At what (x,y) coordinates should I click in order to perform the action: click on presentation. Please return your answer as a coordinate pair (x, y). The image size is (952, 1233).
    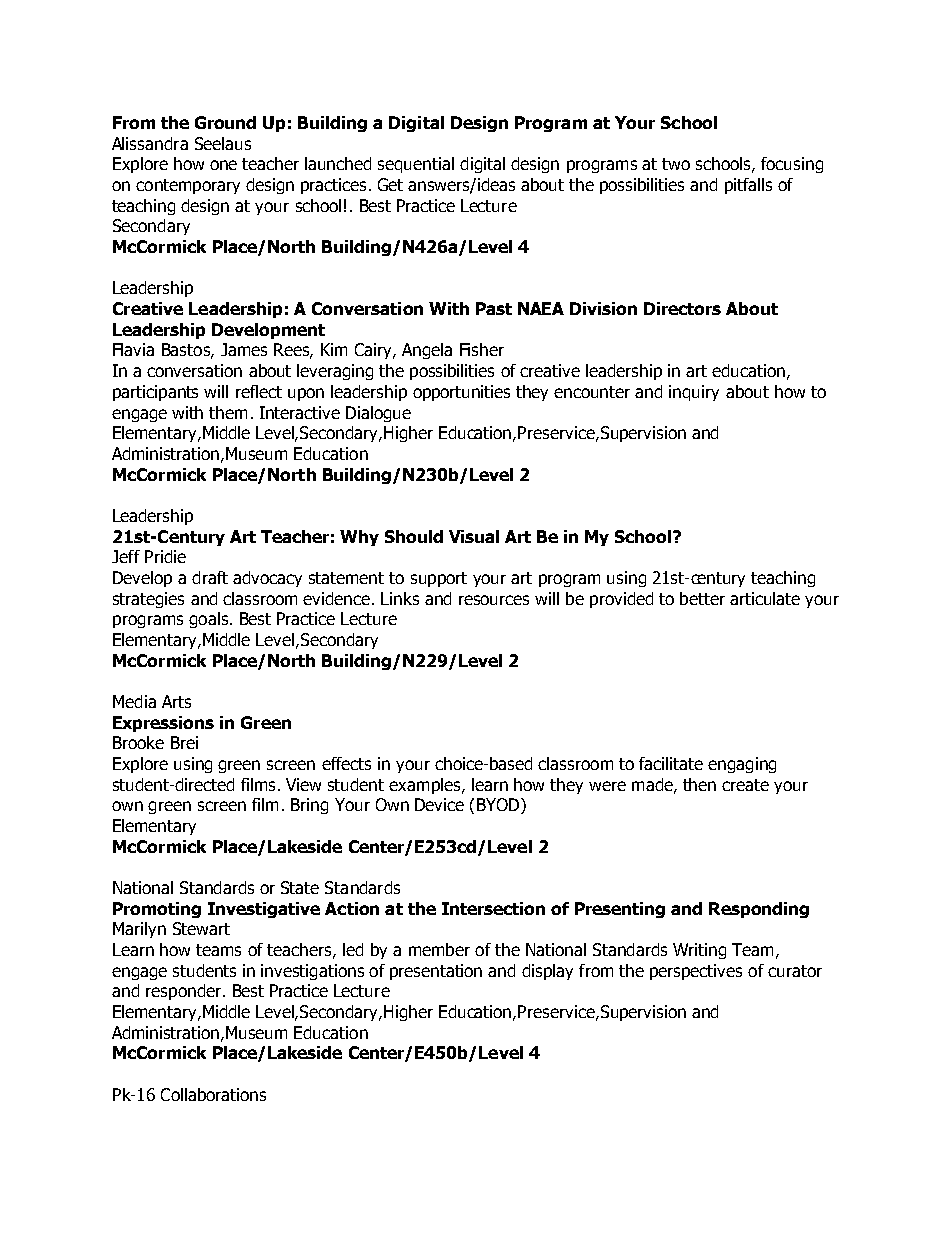
    Looking at the image, I should click on (436, 972).
